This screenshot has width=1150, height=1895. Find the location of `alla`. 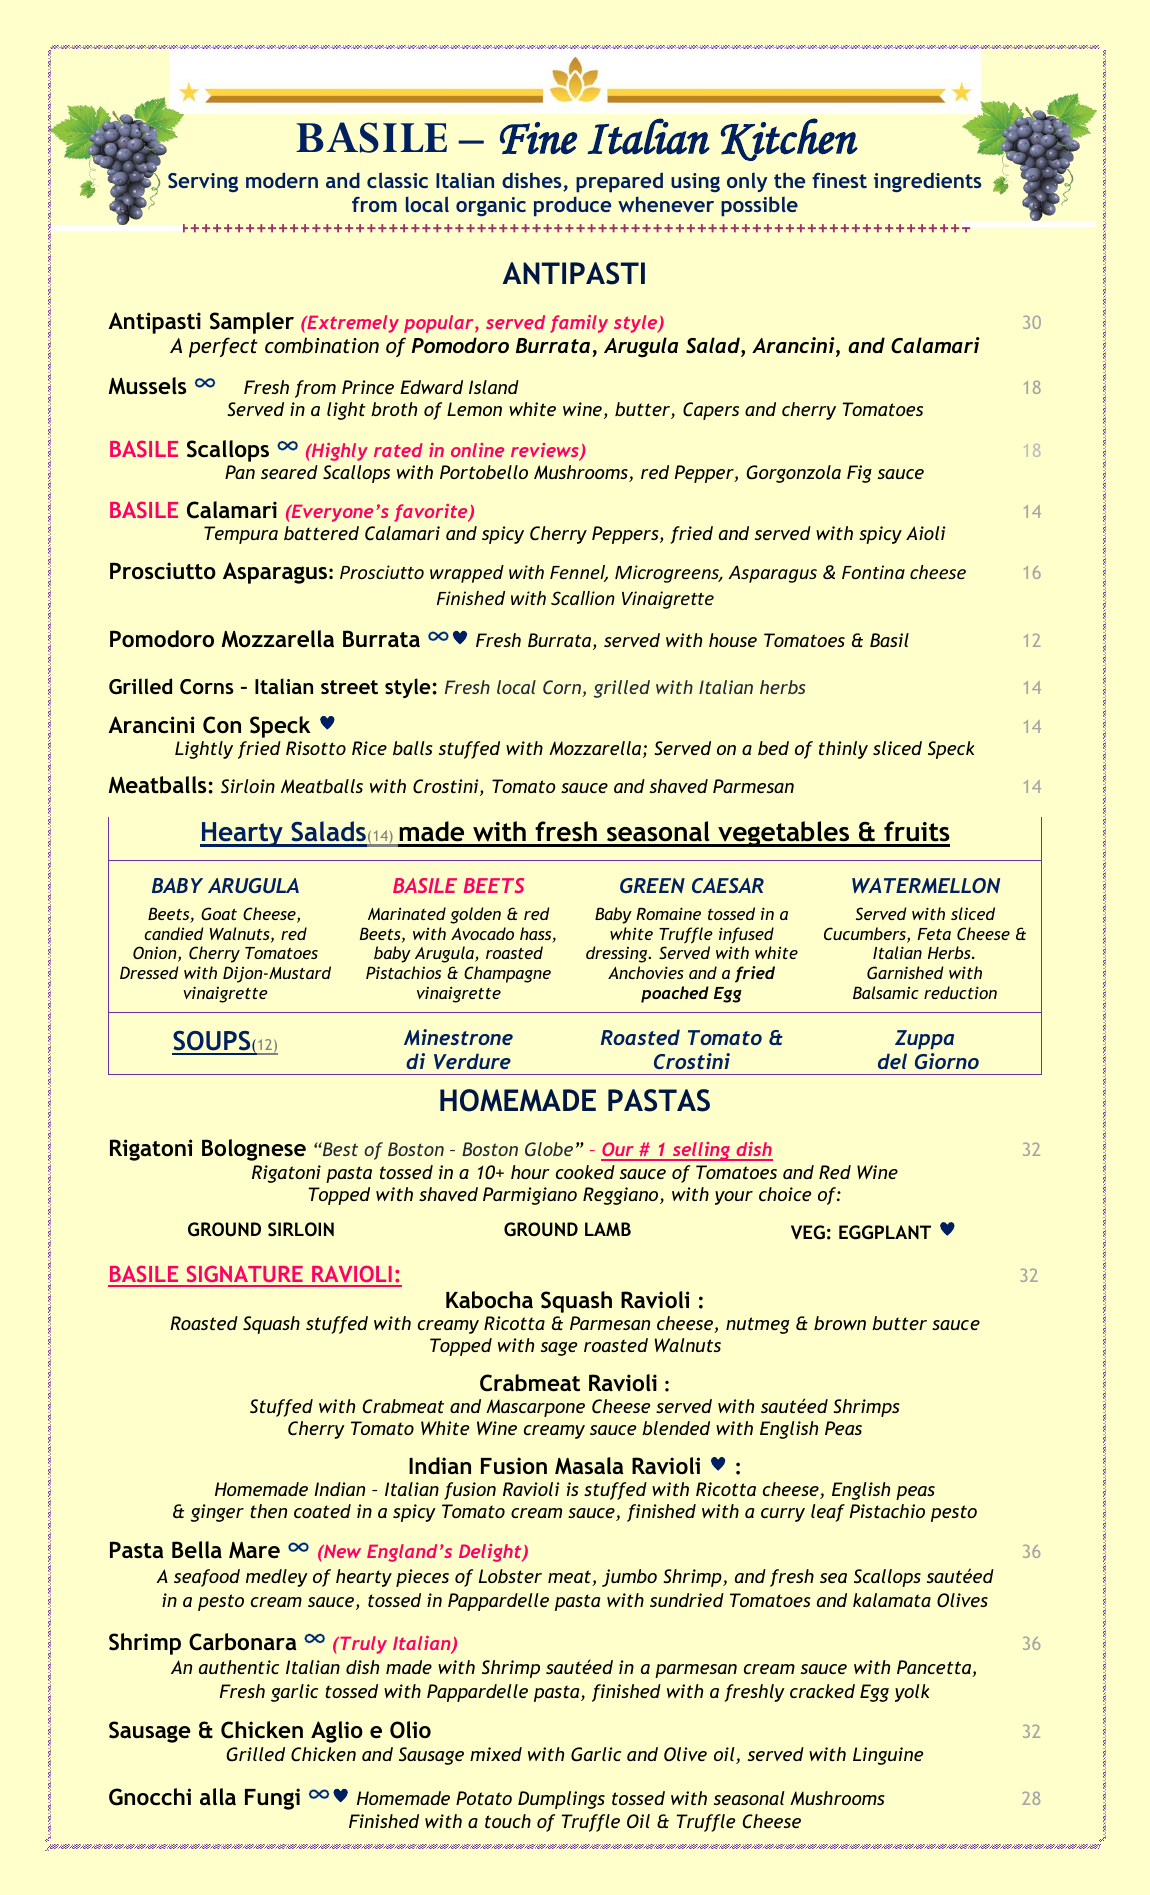

alla is located at coordinates (218, 1796).
